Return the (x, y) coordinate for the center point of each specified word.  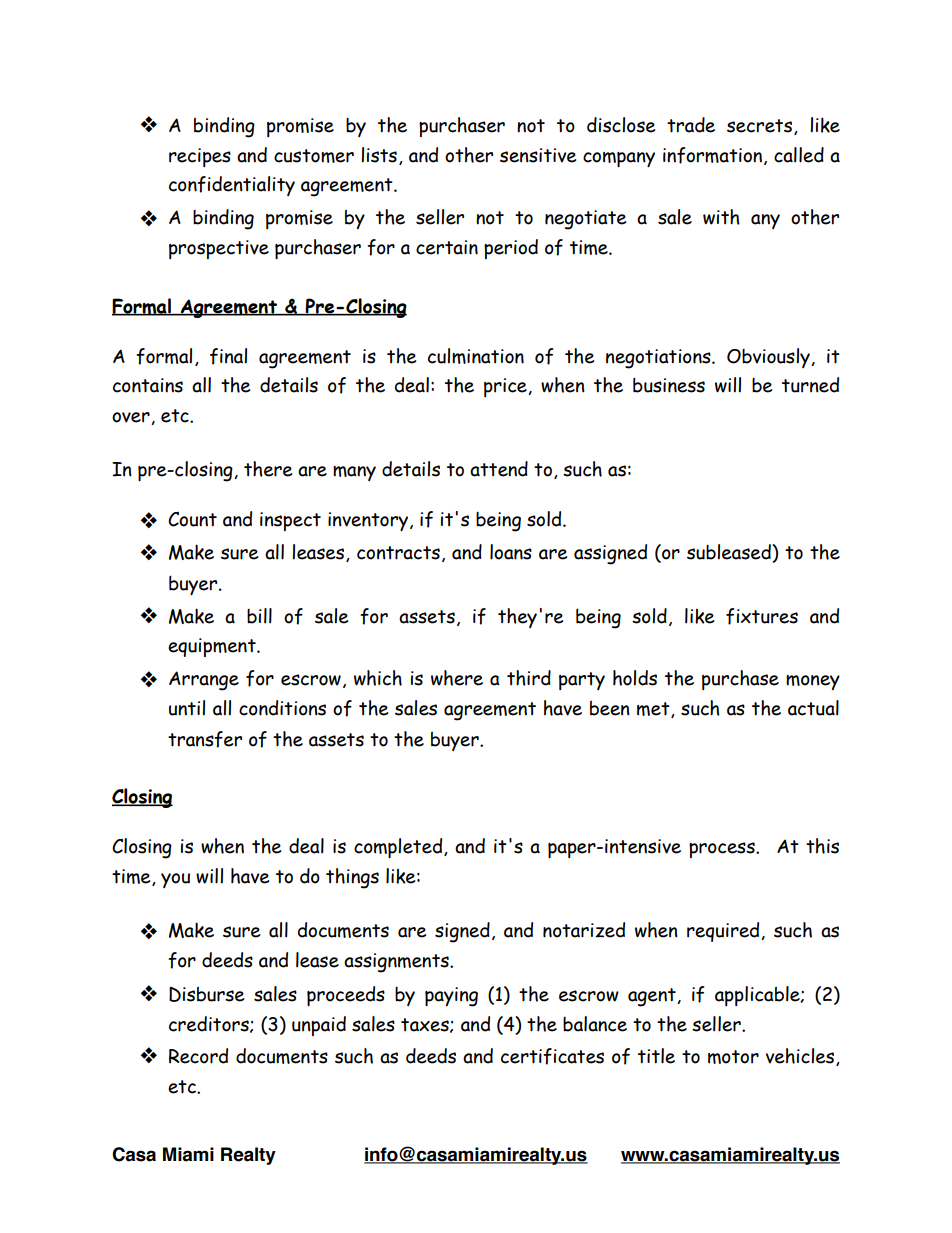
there (268, 469)
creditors (210, 1024)
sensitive (538, 155)
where (457, 678)
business (669, 385)
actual (813, 708)
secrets (761, 127)
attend (499, 469)
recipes (200, 157)
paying (451, 997)
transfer (205, 739)
